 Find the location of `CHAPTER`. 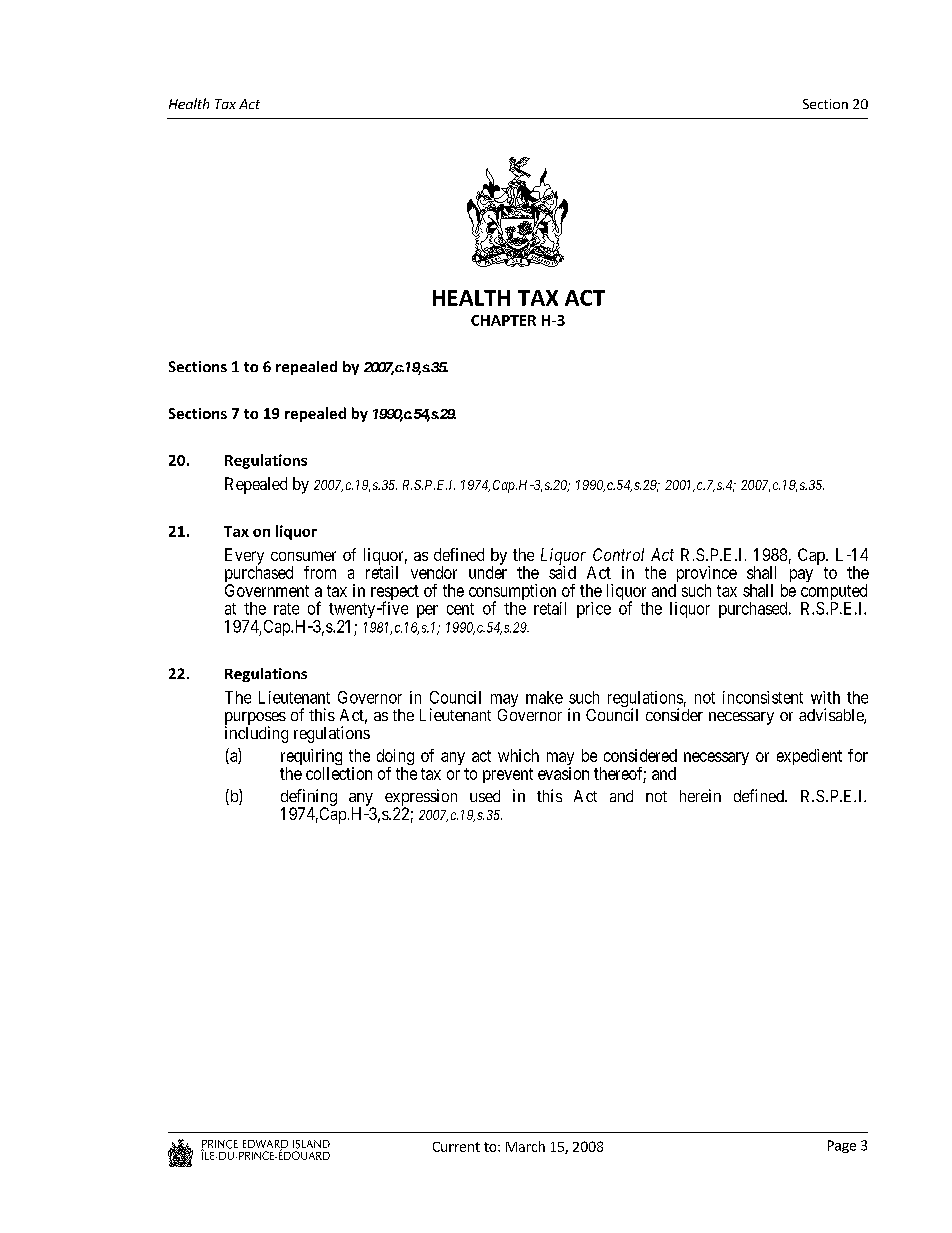

CHAPTER is located at coordinates (503, 320).
